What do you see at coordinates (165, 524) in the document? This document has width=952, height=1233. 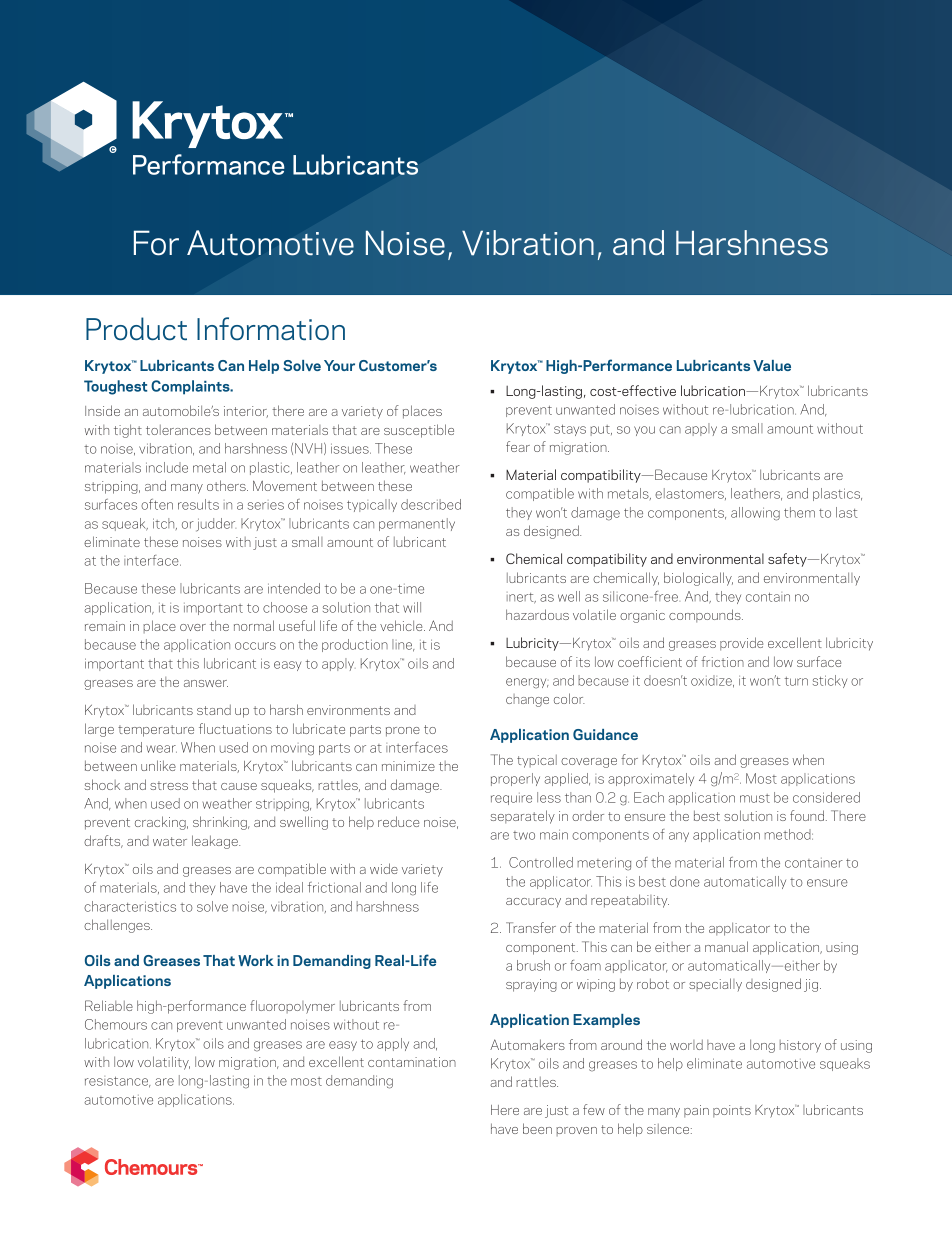 I see `itch` at bounding box center [165, 524].
